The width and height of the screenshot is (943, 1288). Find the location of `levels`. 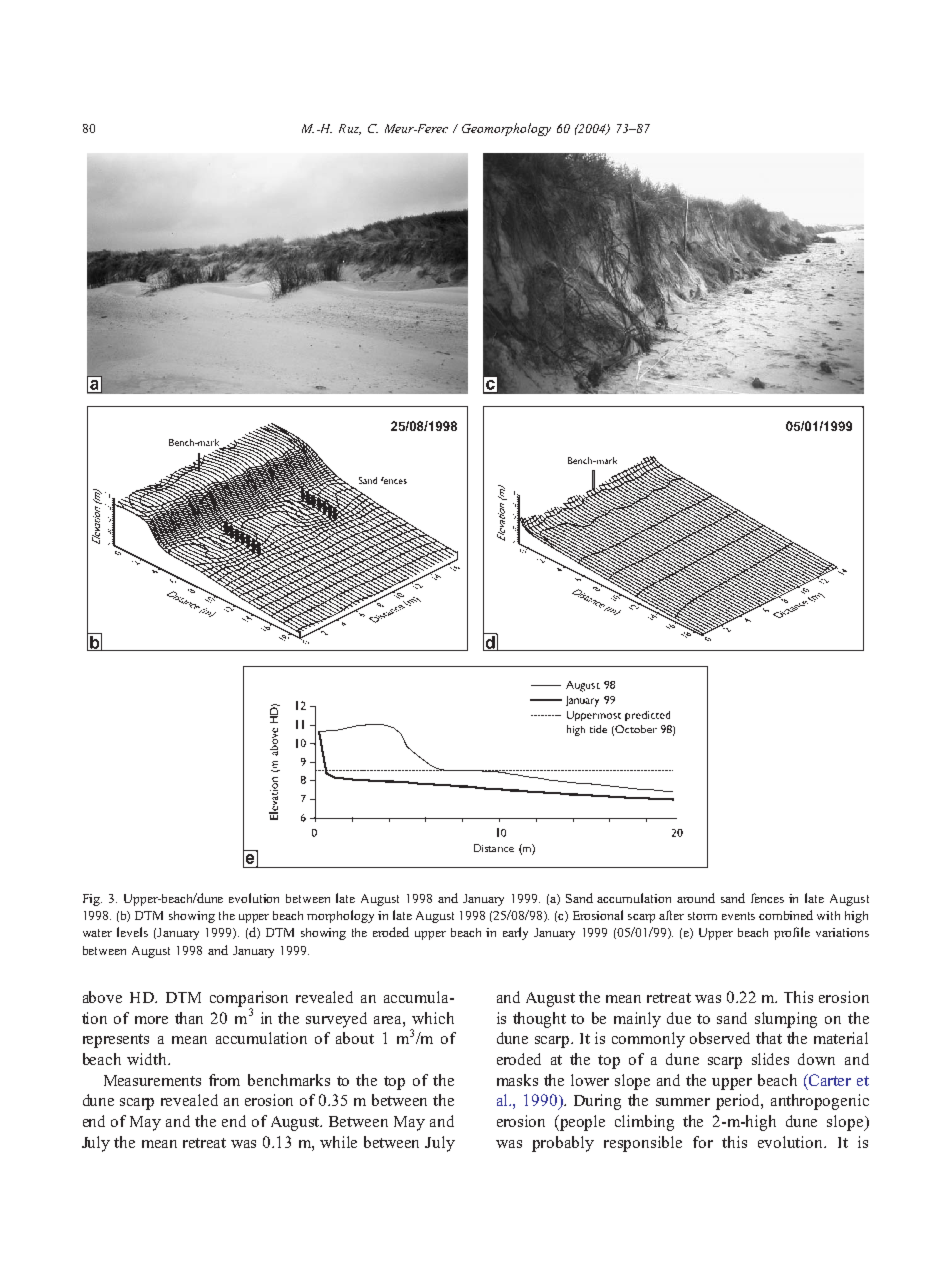

levels is located at coordinates (132, 932).
